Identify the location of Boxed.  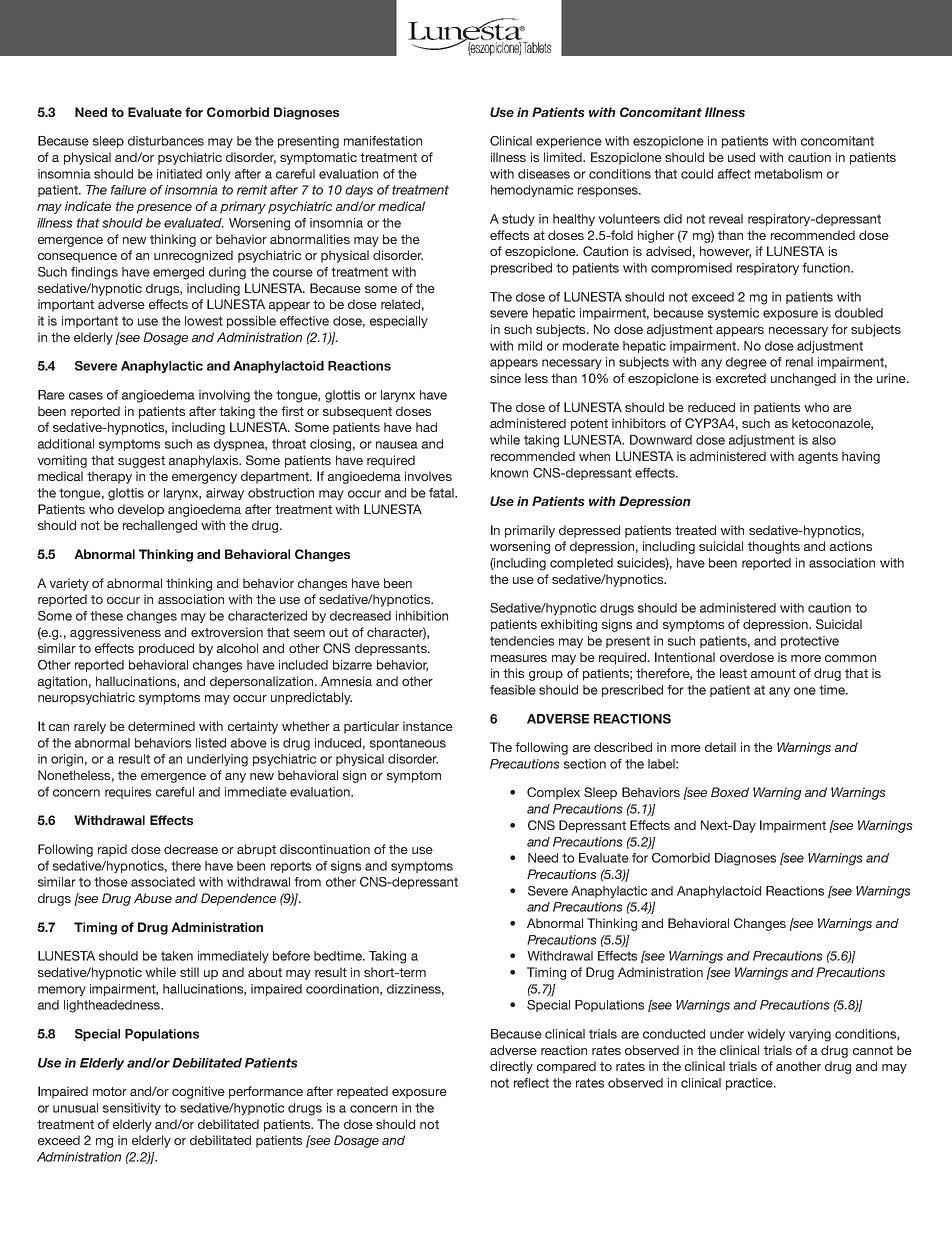
(730, 792).
